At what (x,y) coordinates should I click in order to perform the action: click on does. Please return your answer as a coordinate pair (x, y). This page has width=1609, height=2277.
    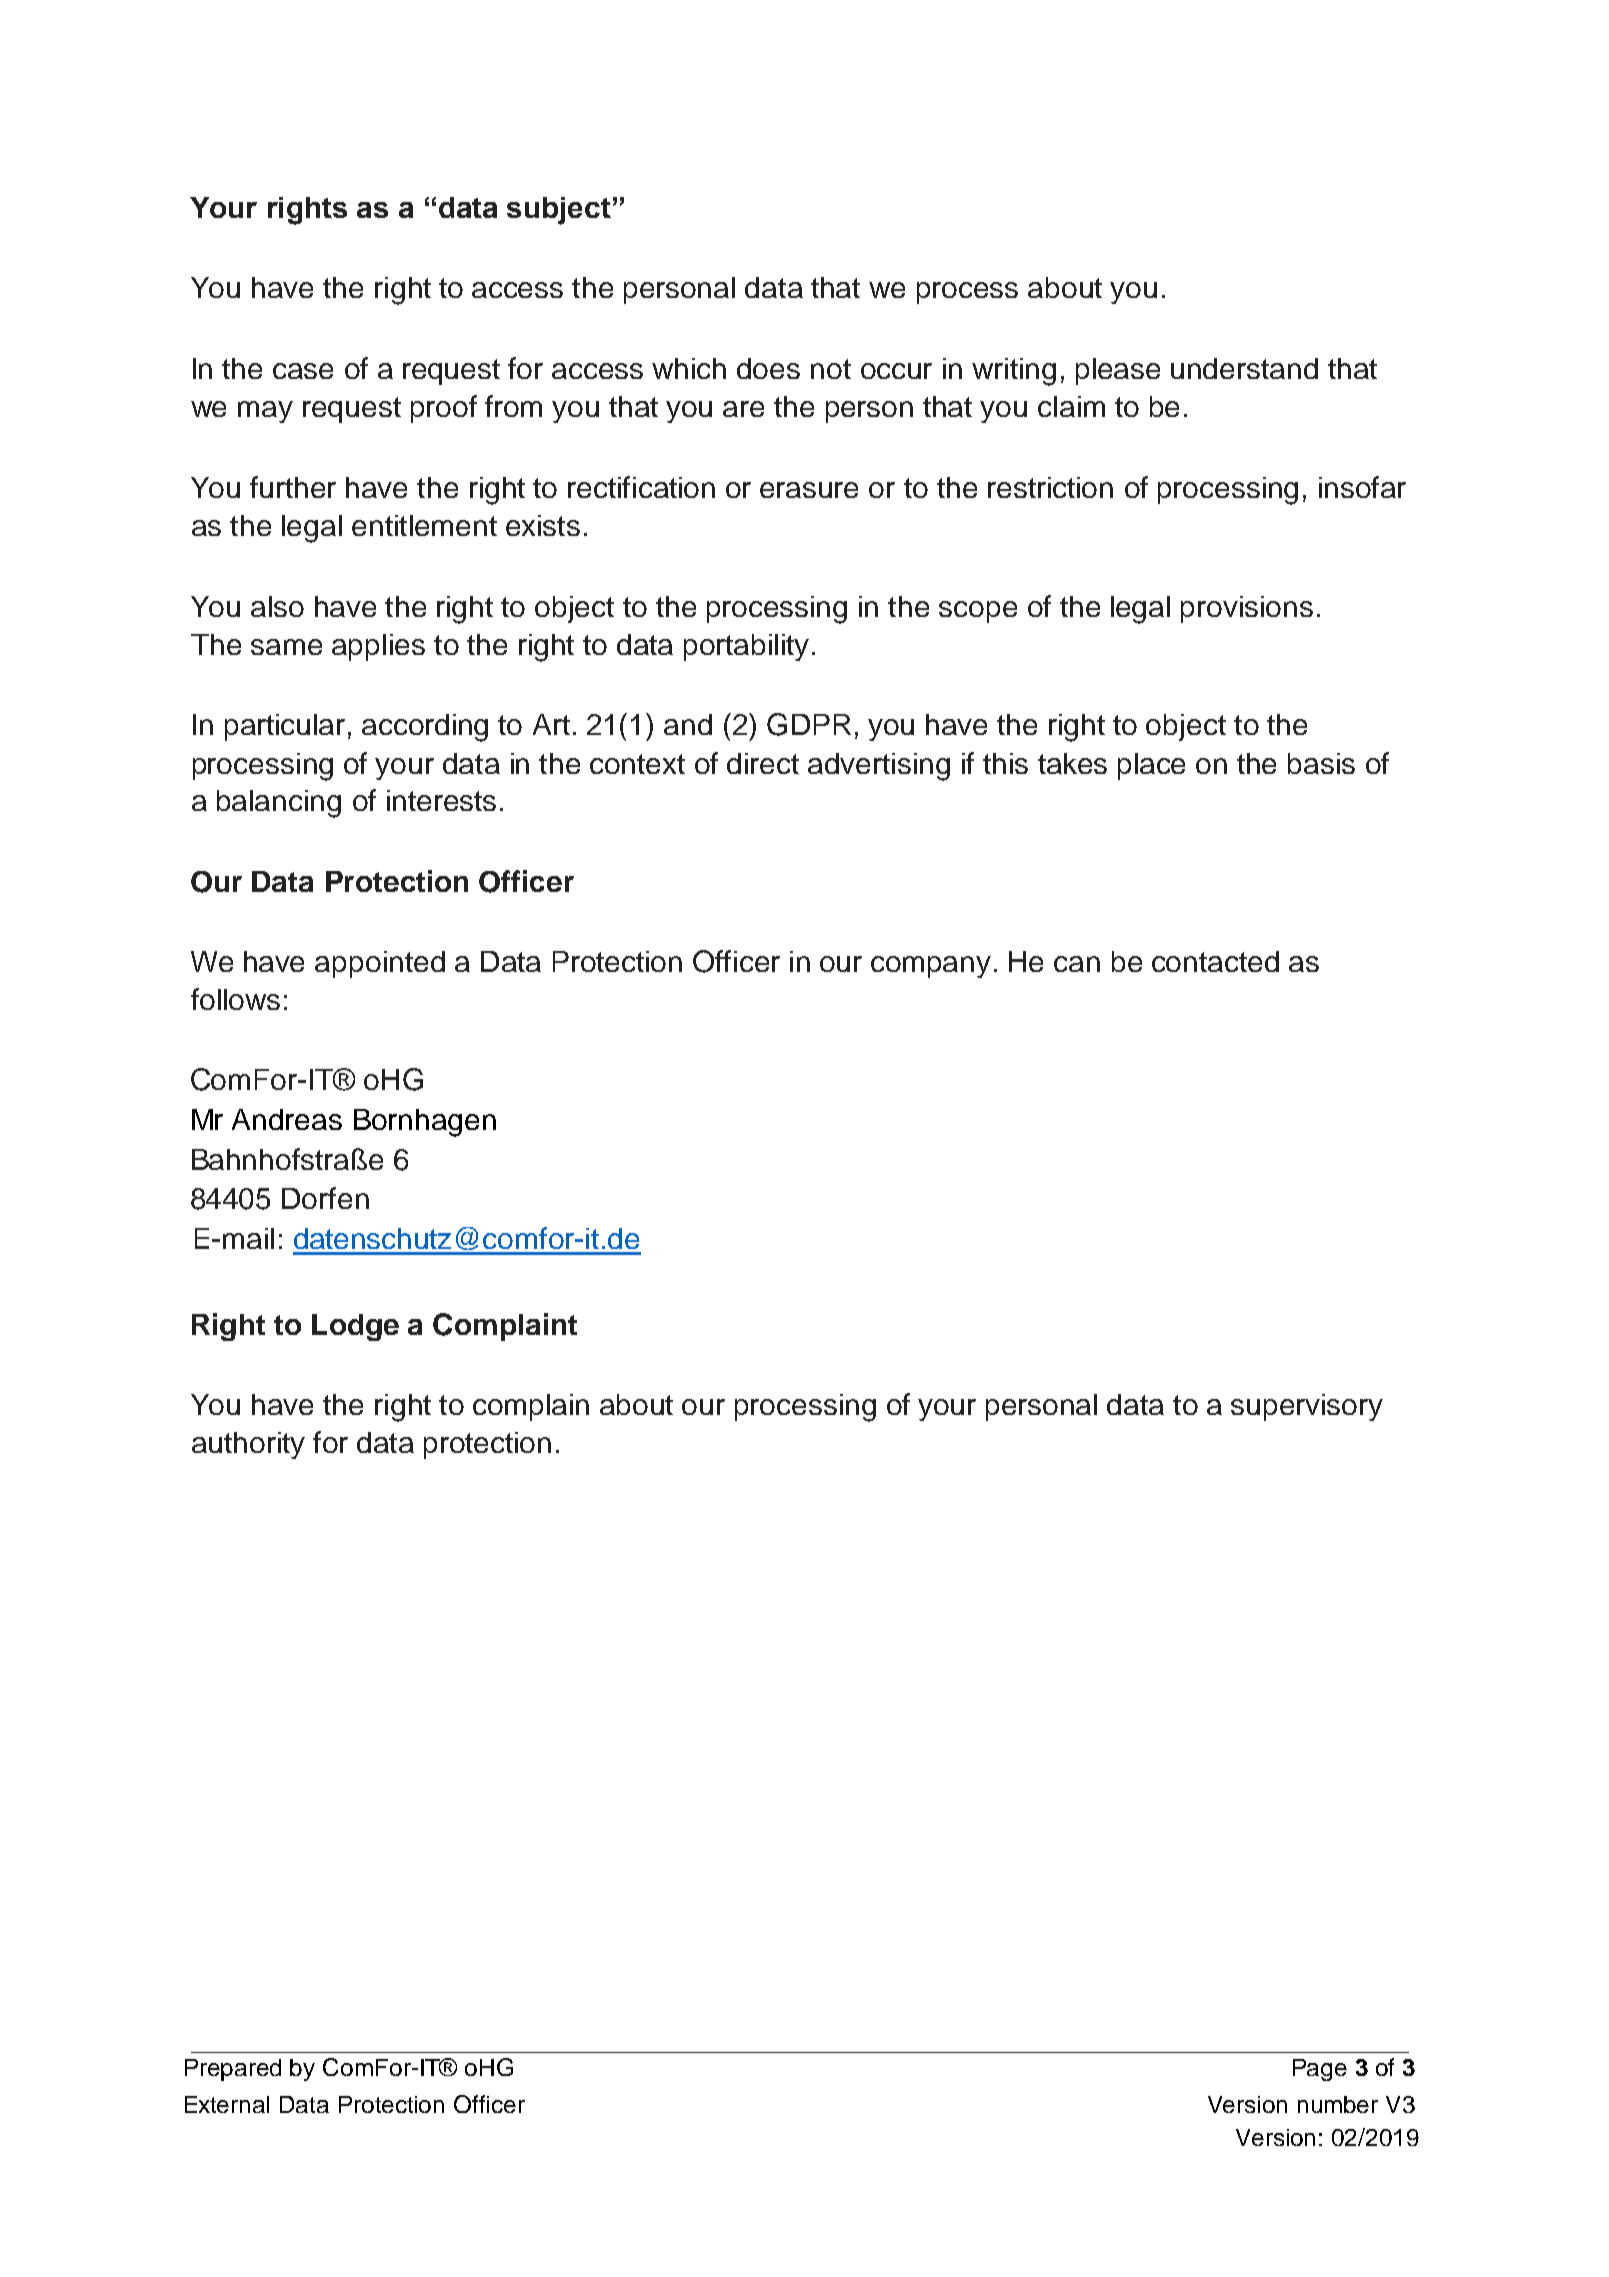
    Looking at the image, I should click on (768, 368).
